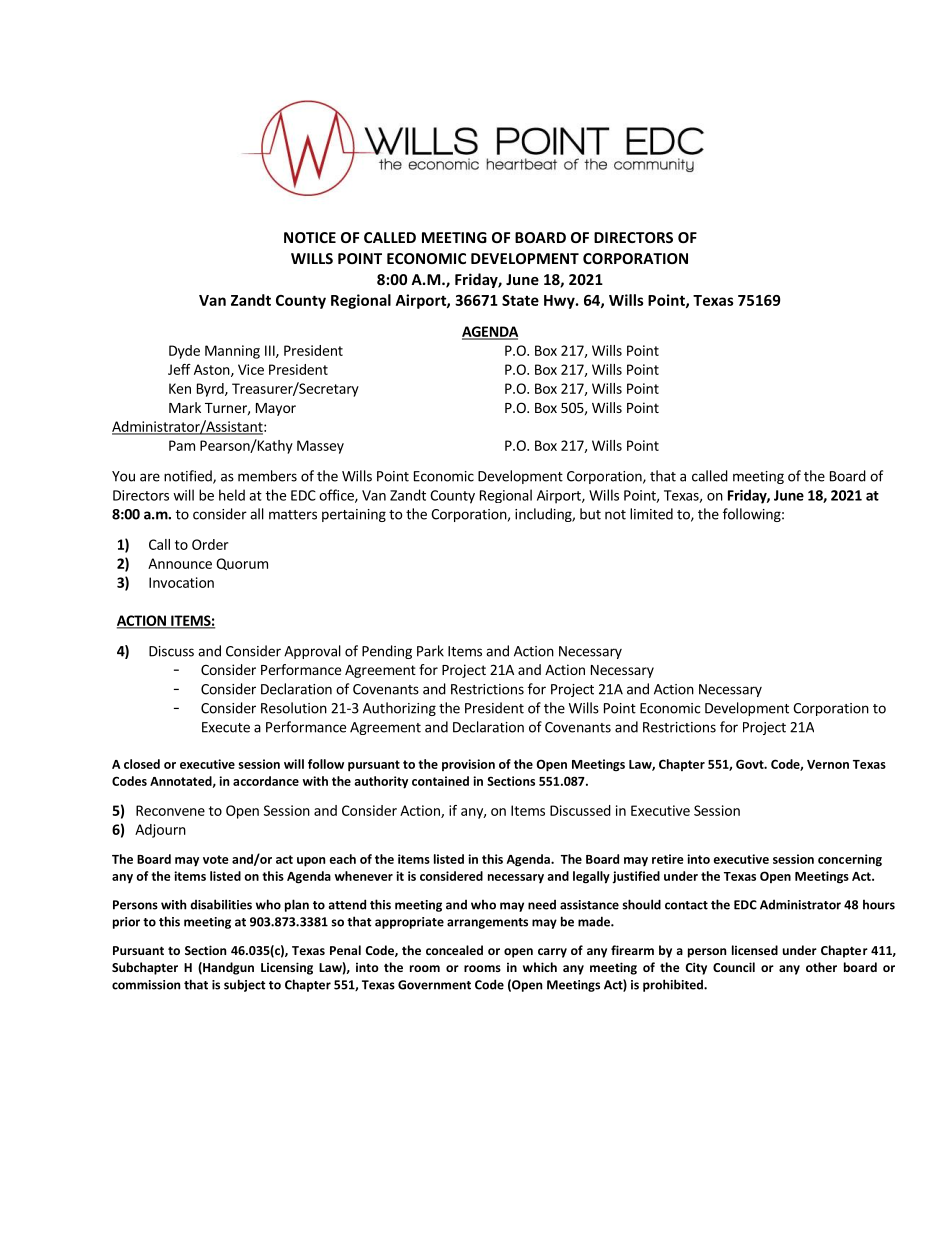 This screenshot has width=952, height=1233. I want to click on which, so click(540, 967).
